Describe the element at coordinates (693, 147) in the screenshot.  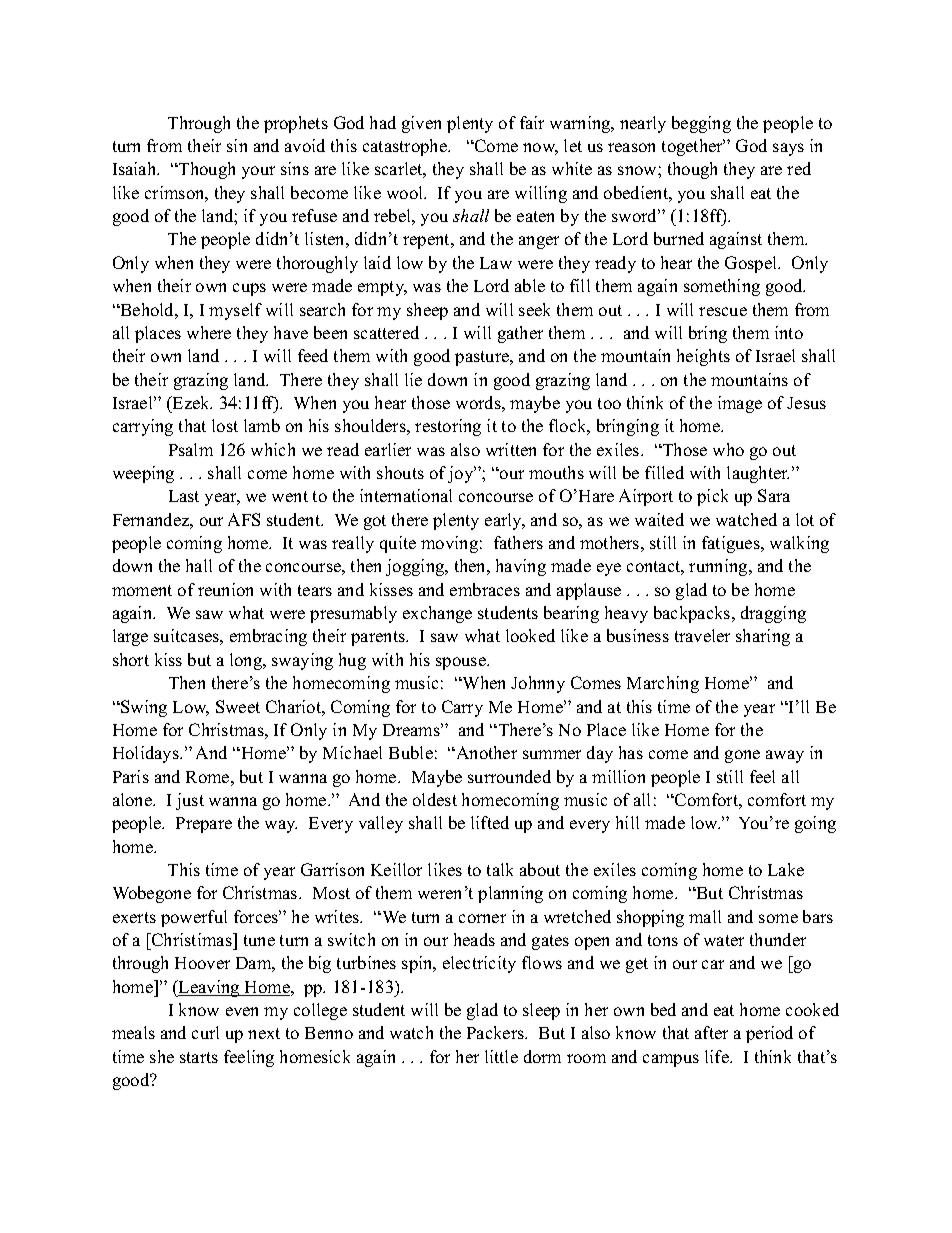
I see `together` at that location.
